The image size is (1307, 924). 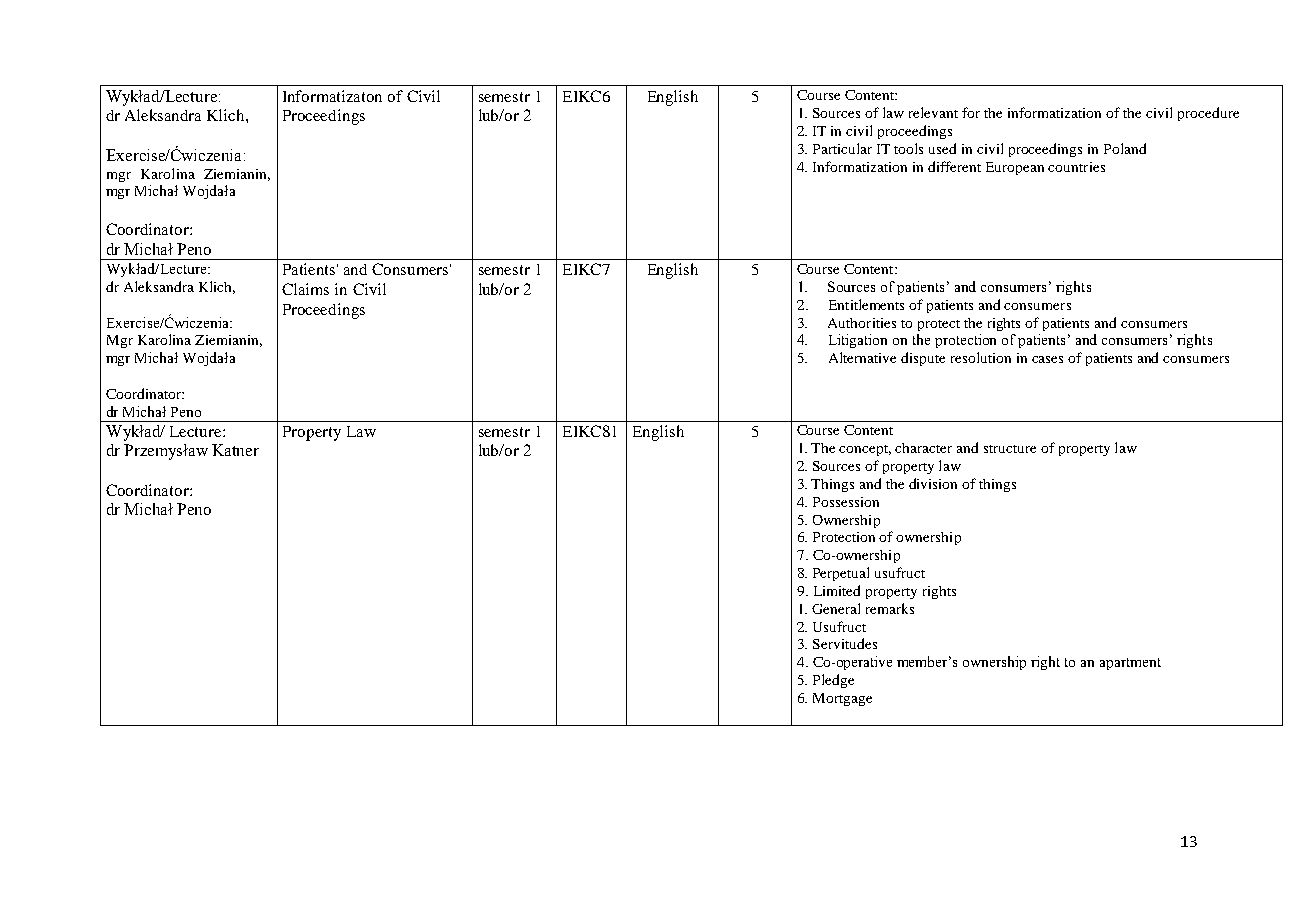 I want to click on concept, so click(x=865, y=450).
